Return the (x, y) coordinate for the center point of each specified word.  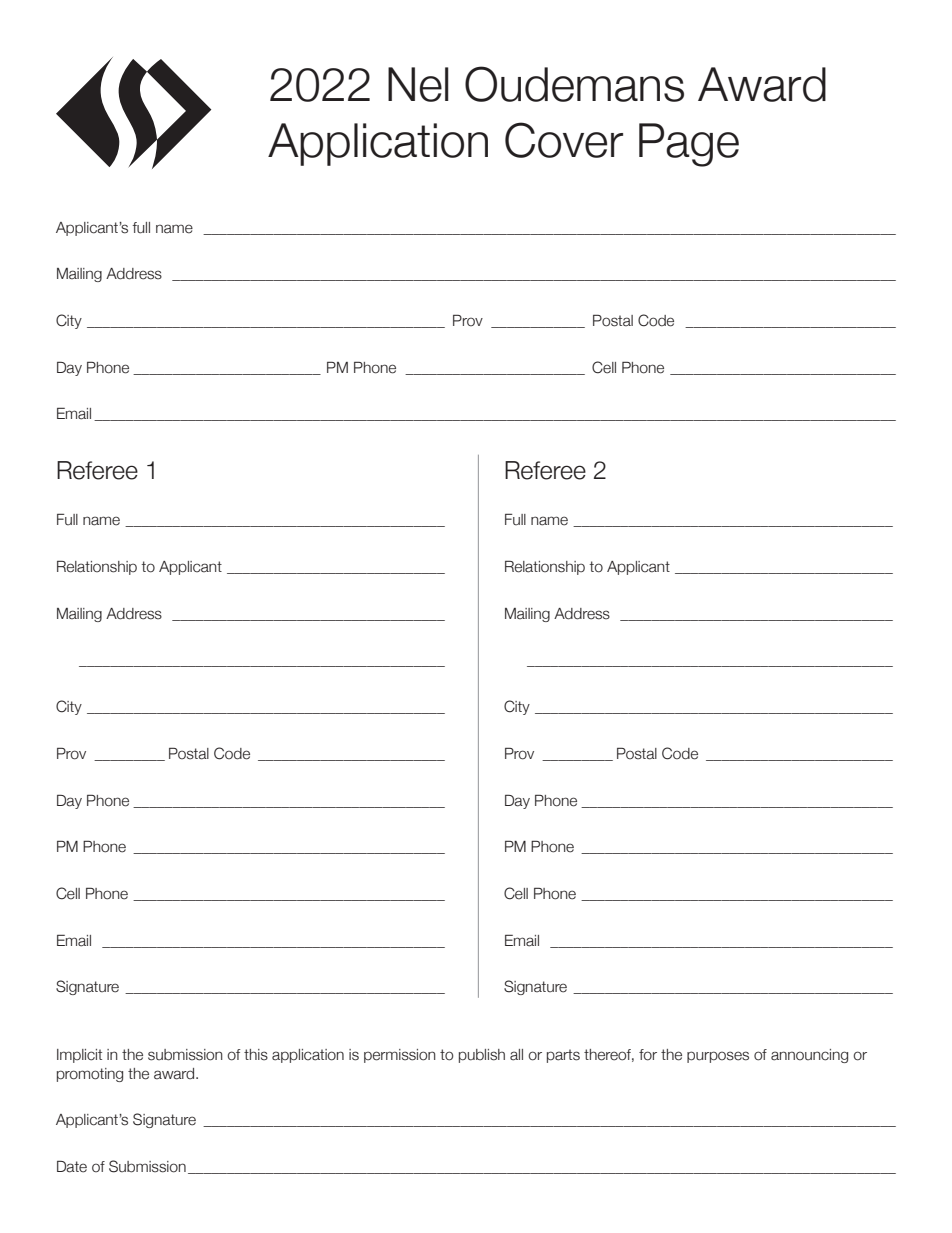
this (256, 1055)
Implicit (79, 1056)
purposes (718, 1057)
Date (72, 1166)
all (516, 1055)
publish (482, 1056)
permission (400, 1056)
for (648, 1055)
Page (689, 145)
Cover (564, 140)
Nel (418, 84)
